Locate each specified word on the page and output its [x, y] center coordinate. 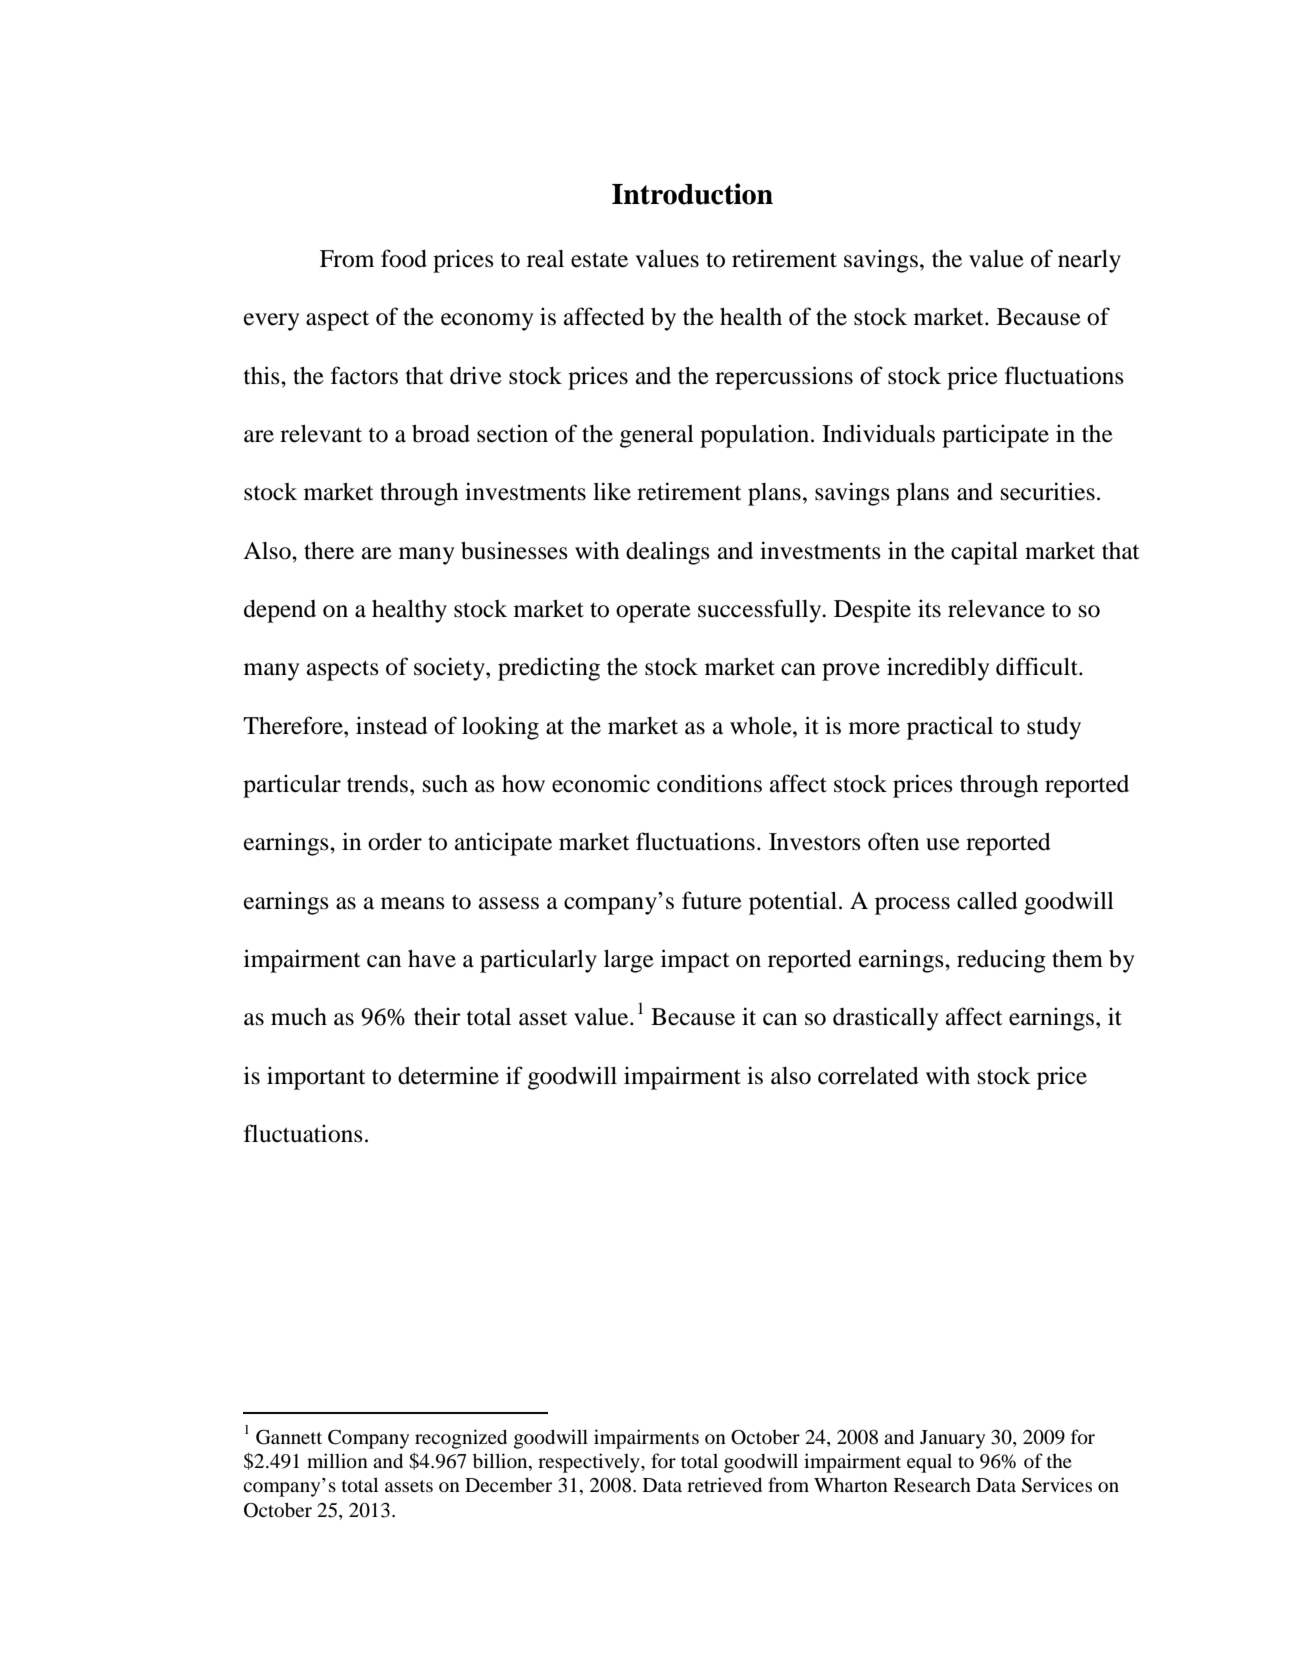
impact [695, 961]
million [337, 1460]
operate [653, 613]
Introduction [692, 194]
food [404, 258]
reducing [1001, 961]
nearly [1089, 261]
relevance [996, 609]
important [316, 1078]
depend [280, 611]
